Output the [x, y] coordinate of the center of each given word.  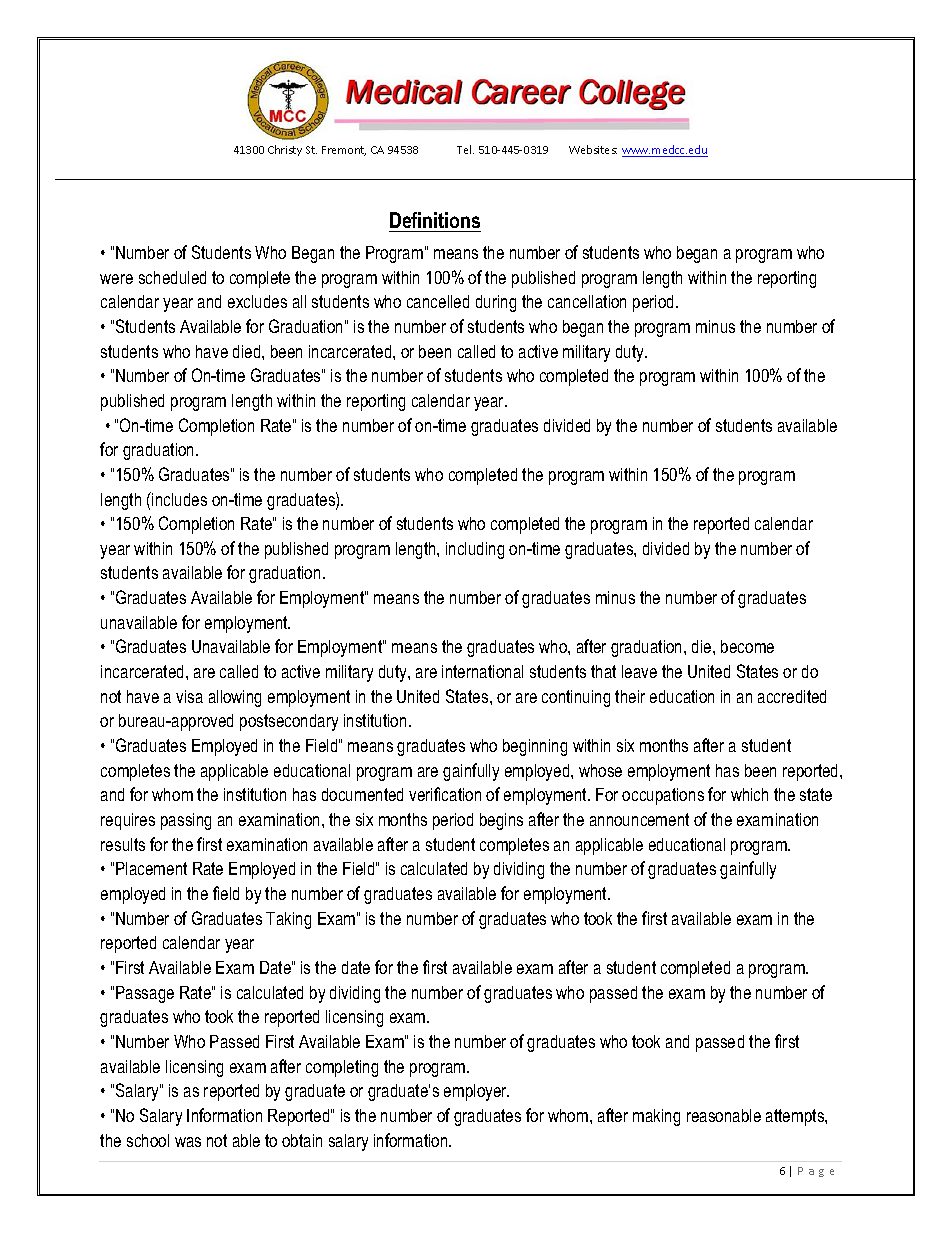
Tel [465, 149]
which [749, 794]
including [475, 550]
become [747, 646]
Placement [151, 868]
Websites [593, 149]
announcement [639, 819]
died [248, 351]
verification [445, 794]
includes [178, 499]
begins [501, 821]
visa [189, 696]
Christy [285, 150]
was [188, 1142]
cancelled [438, 301]
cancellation [587, 301]
